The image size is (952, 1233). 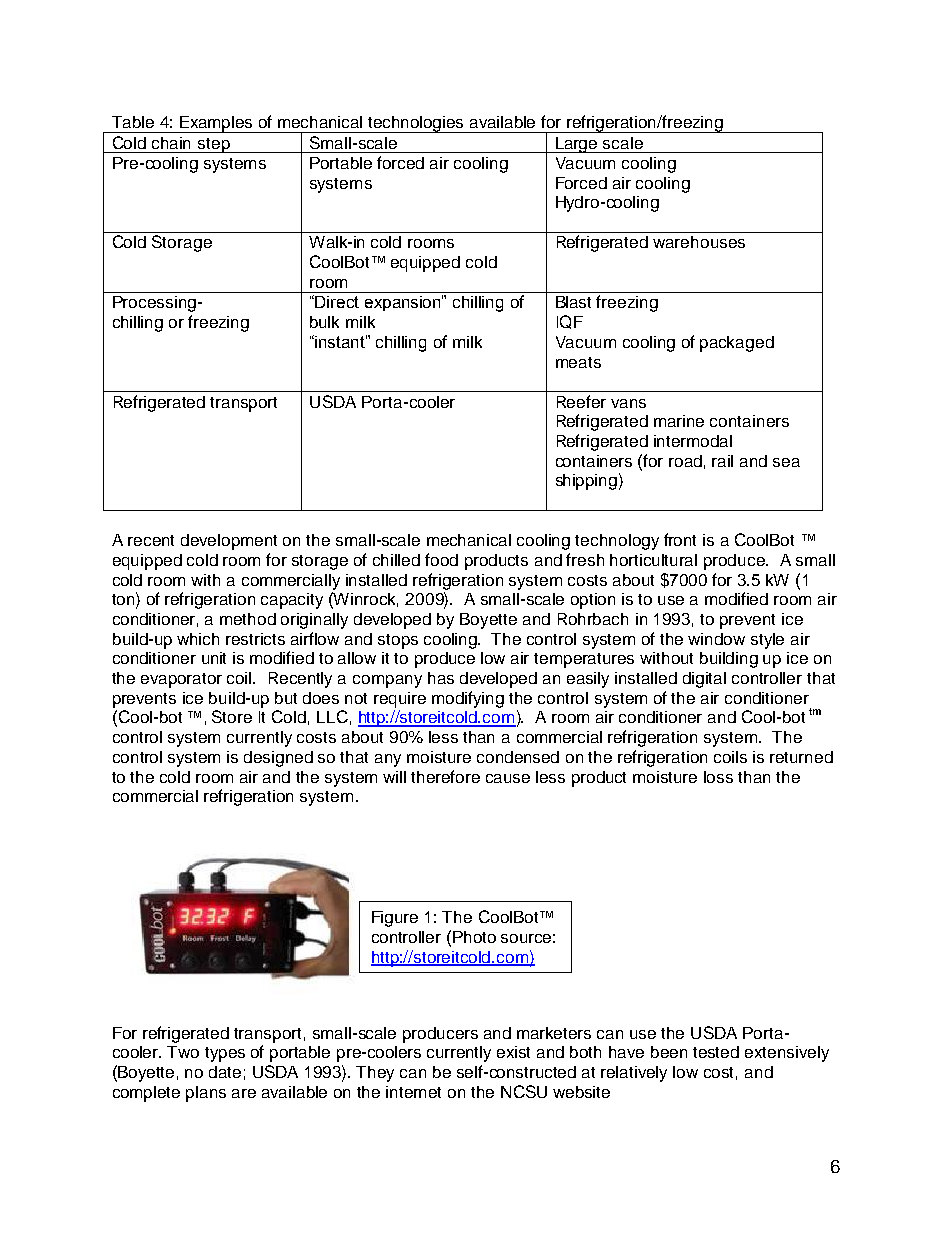 I want to click on tested, so click(x=716, y=1052).
